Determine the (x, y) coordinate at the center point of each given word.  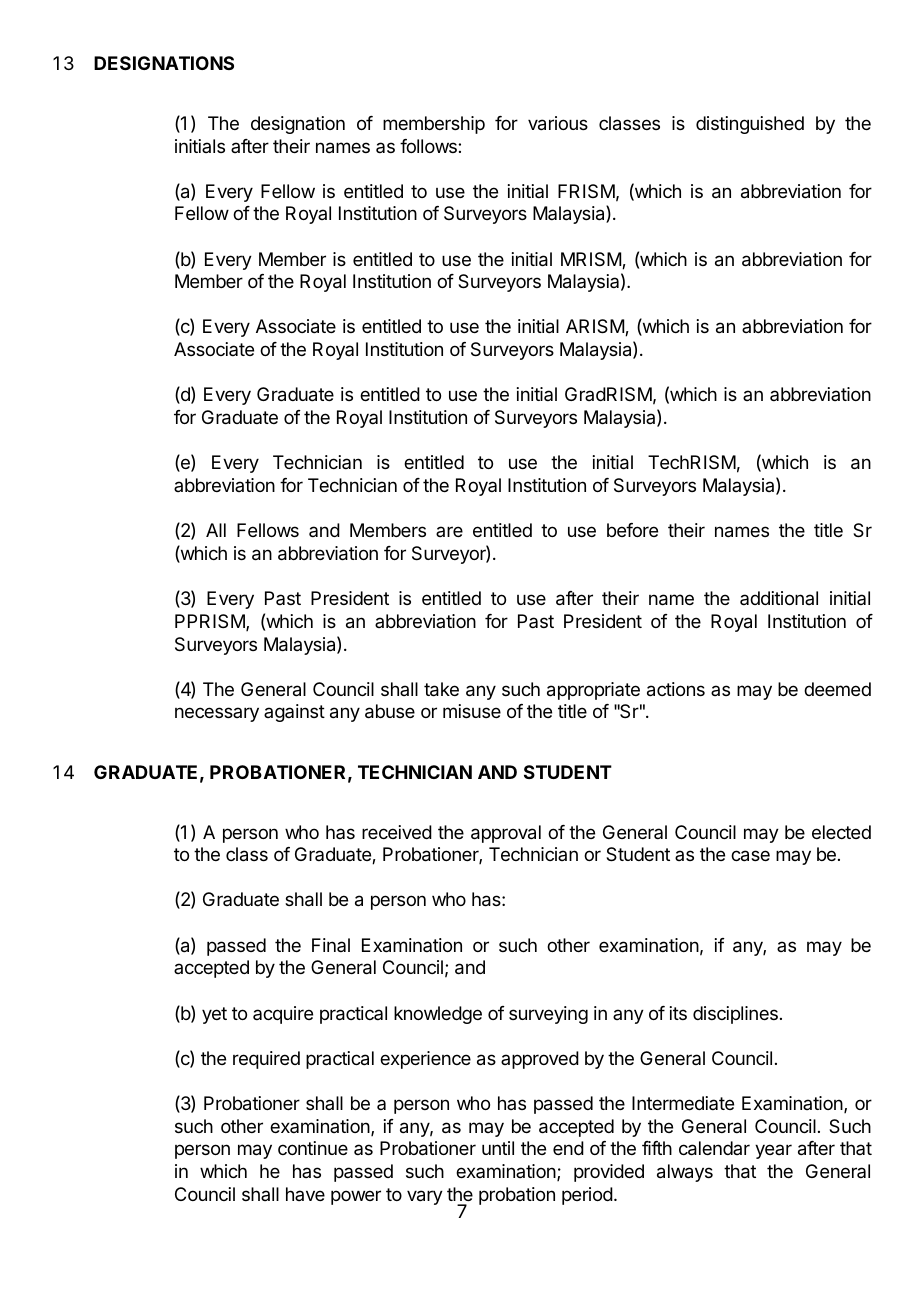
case (750, 856)
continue (313, 1148)
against (294, 713)
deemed (837, 689)
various (558, 123)
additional (779, 598)
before (632, 530)
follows (429, 146)
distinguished (750, 125)
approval (506, 834)
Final (331, 945)
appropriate (593, 691)
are (449, 531)
